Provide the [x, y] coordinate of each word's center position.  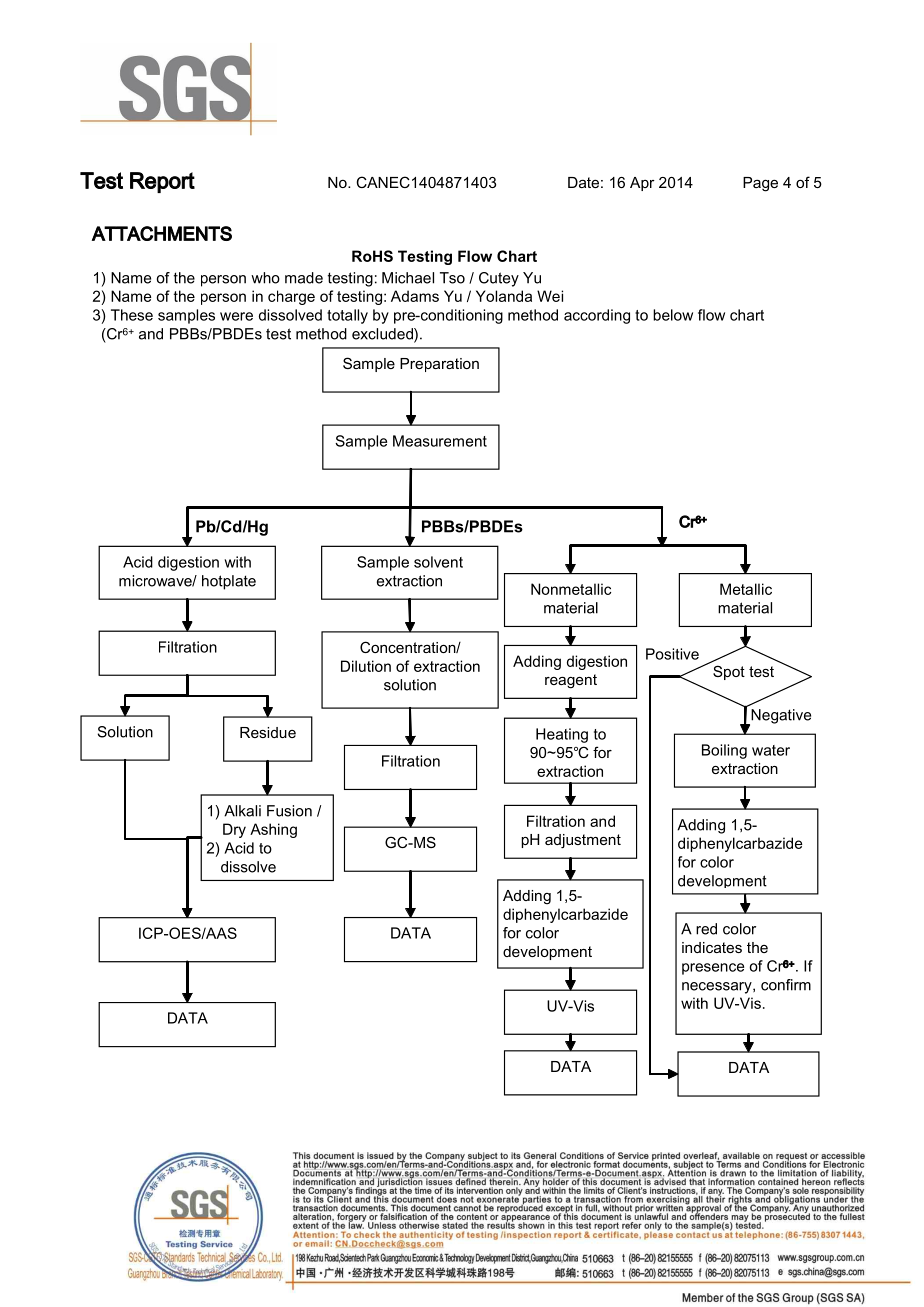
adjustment [583, 841]
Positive [672, 654]
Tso [452, 278]
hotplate [229, 582]
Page [760, 184]
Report [162, 182]
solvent [438, 562]
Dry [234, 830]
